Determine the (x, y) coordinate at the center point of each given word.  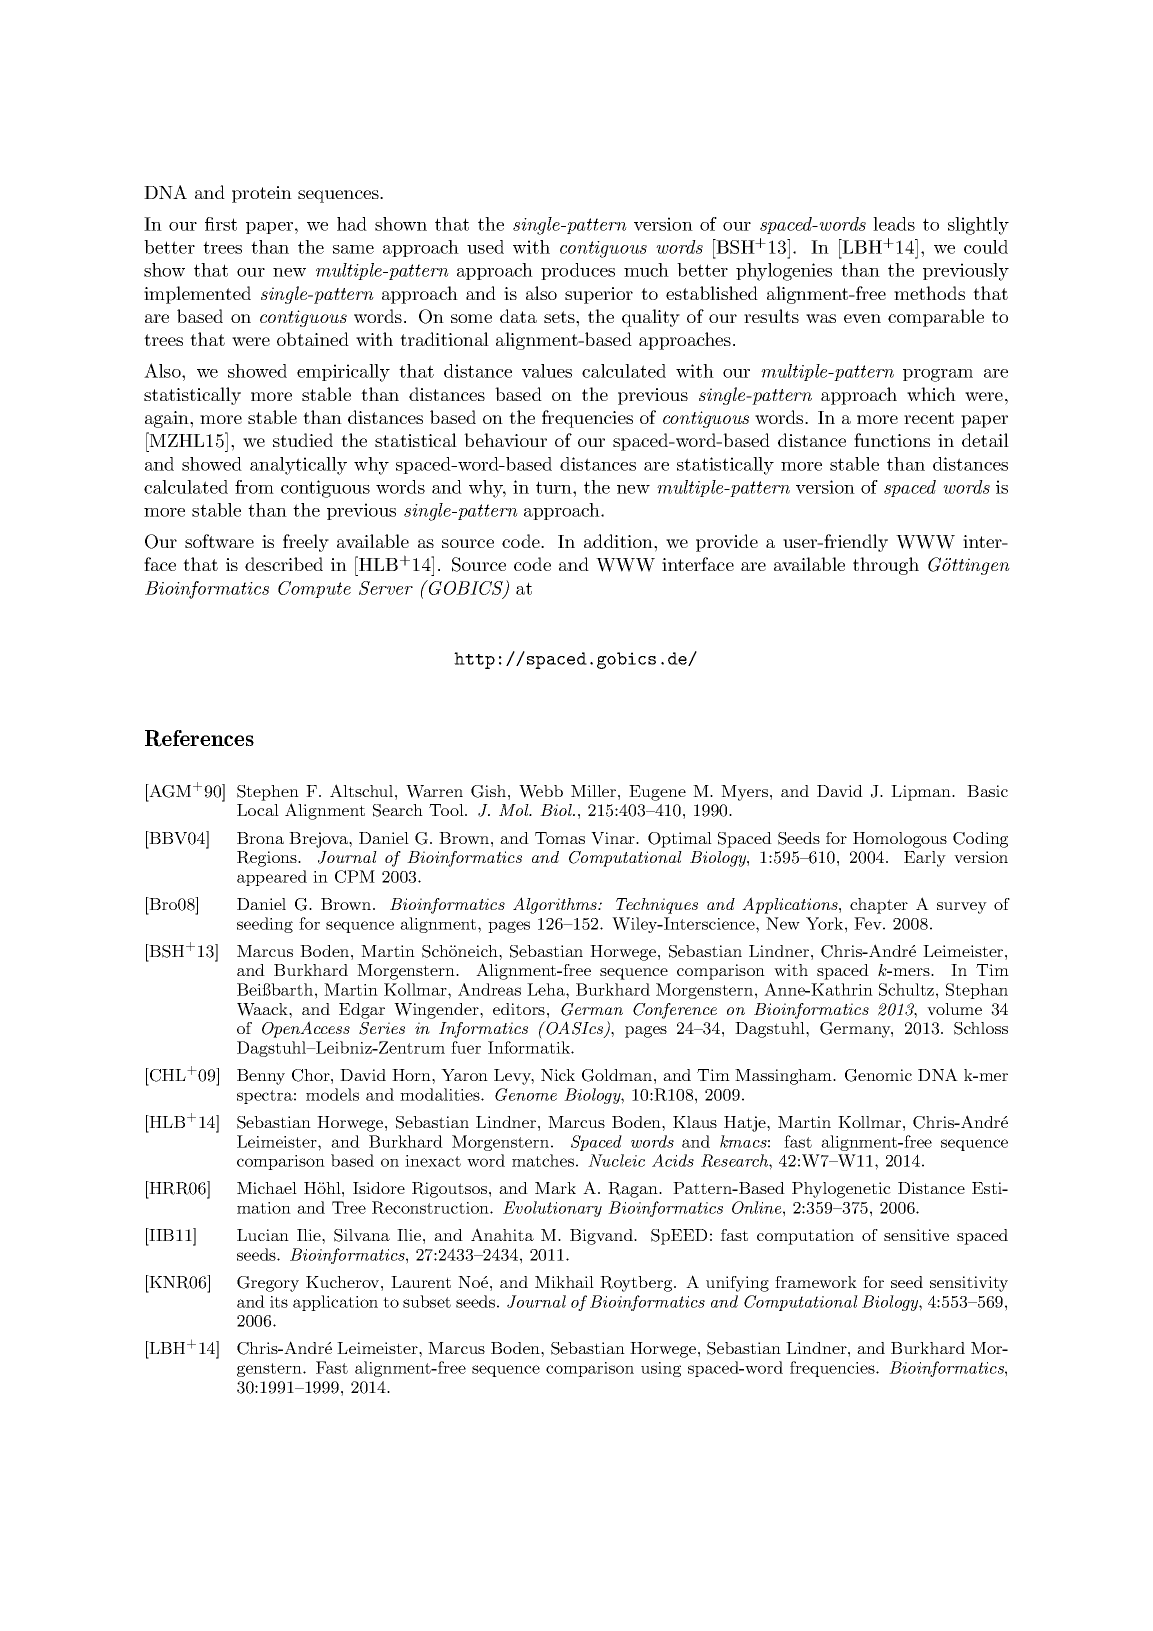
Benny (261, 1077)
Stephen (268, 793)
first (221, 224)
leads (894, 224)
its (279, 1302)
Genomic (878, 1075)
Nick (558, 1075)
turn (555, 487)
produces (578, 271)
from (254, 487)
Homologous (900, 840)
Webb (541, 791)
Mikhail (564, 1282)
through (886, 566)
